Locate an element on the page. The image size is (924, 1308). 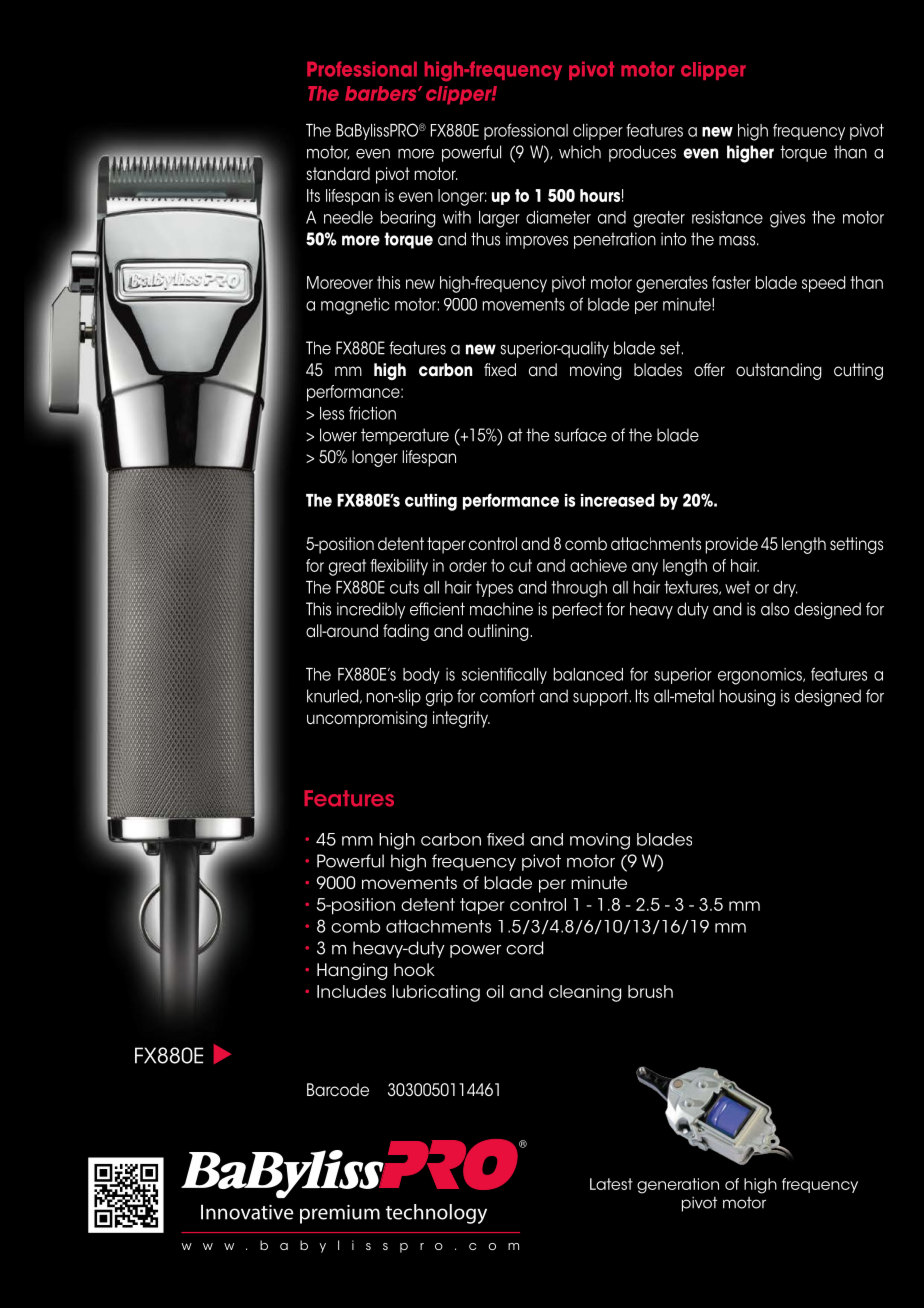
premium is located at coordinates (340, 1214).
